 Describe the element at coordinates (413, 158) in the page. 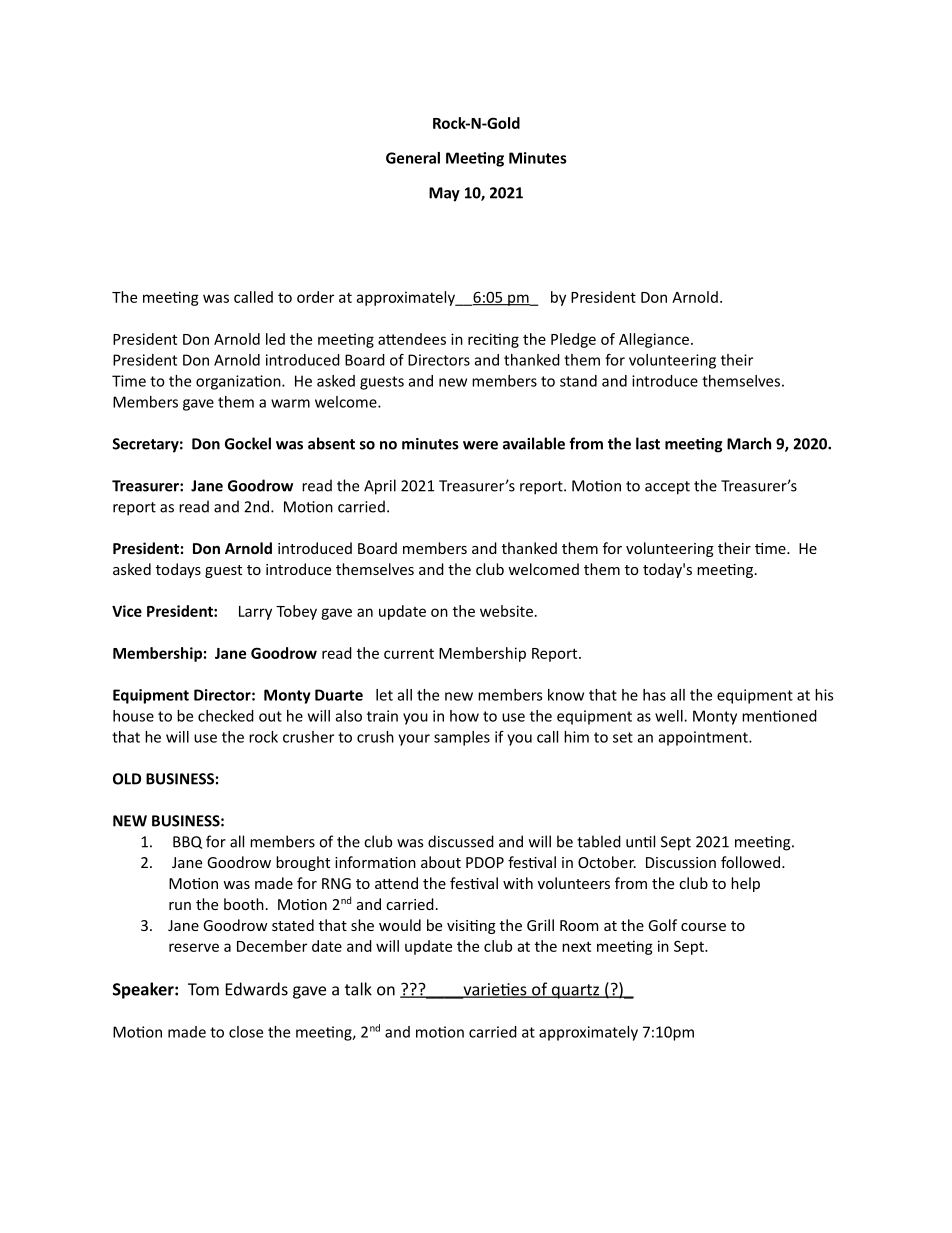

I see `General` at that location.
